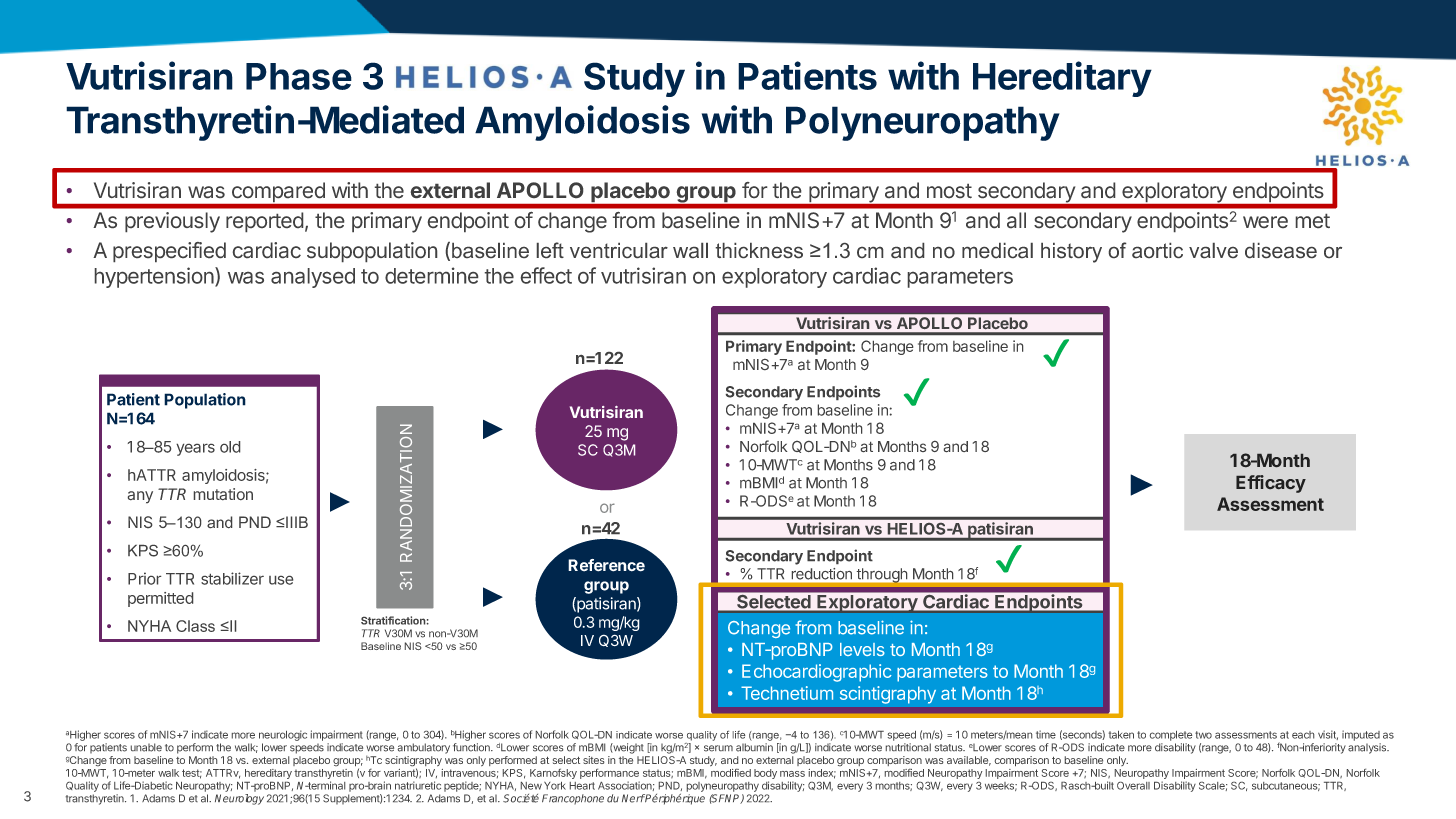  Describe the element at coordinates (230, 447) in the document. I see `old` at that location.
